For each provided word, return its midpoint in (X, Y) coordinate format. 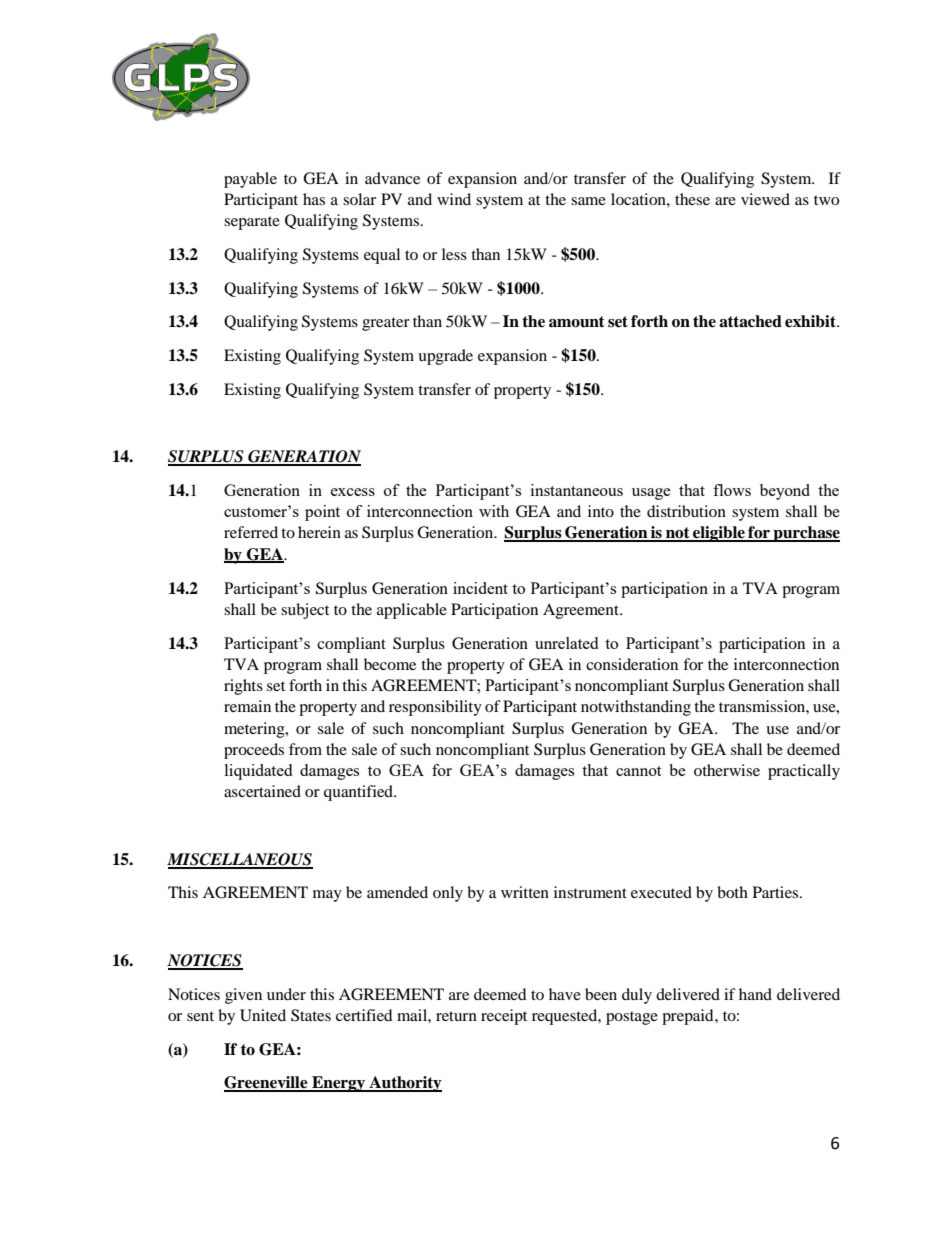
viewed (765, 199)
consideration (632, 664)
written (525, 892)
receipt (504, 1017)
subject (305, 611)
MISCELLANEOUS (240, 860)
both (732, 892)
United (263, 1015)
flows (732, 490)
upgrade (445, 357)
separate (252, 223)
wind (454, 199)
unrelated (566, 643)
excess (353, 492)
